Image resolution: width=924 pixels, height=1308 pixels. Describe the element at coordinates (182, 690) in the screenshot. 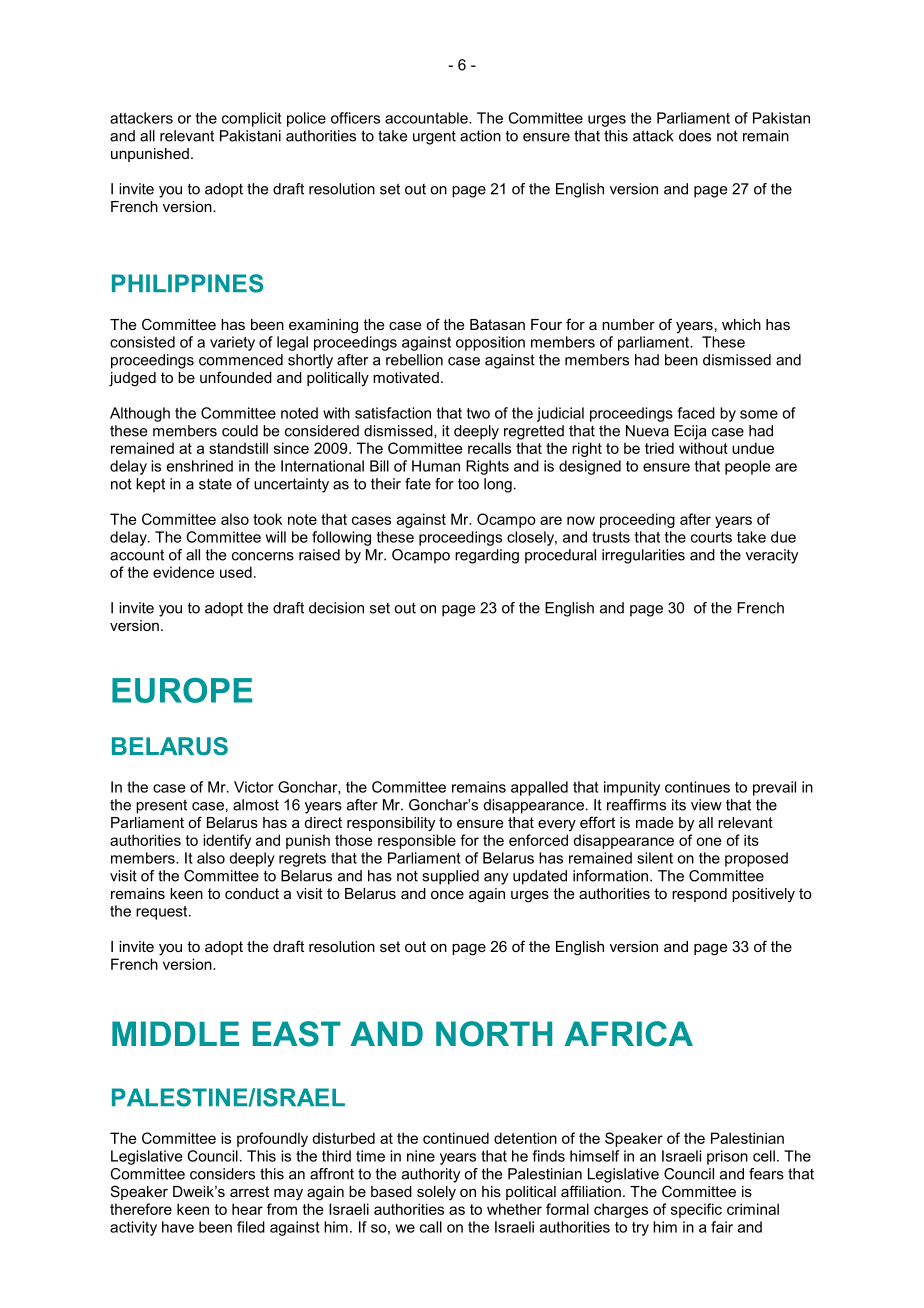

I see `EUROPE` at that location.
